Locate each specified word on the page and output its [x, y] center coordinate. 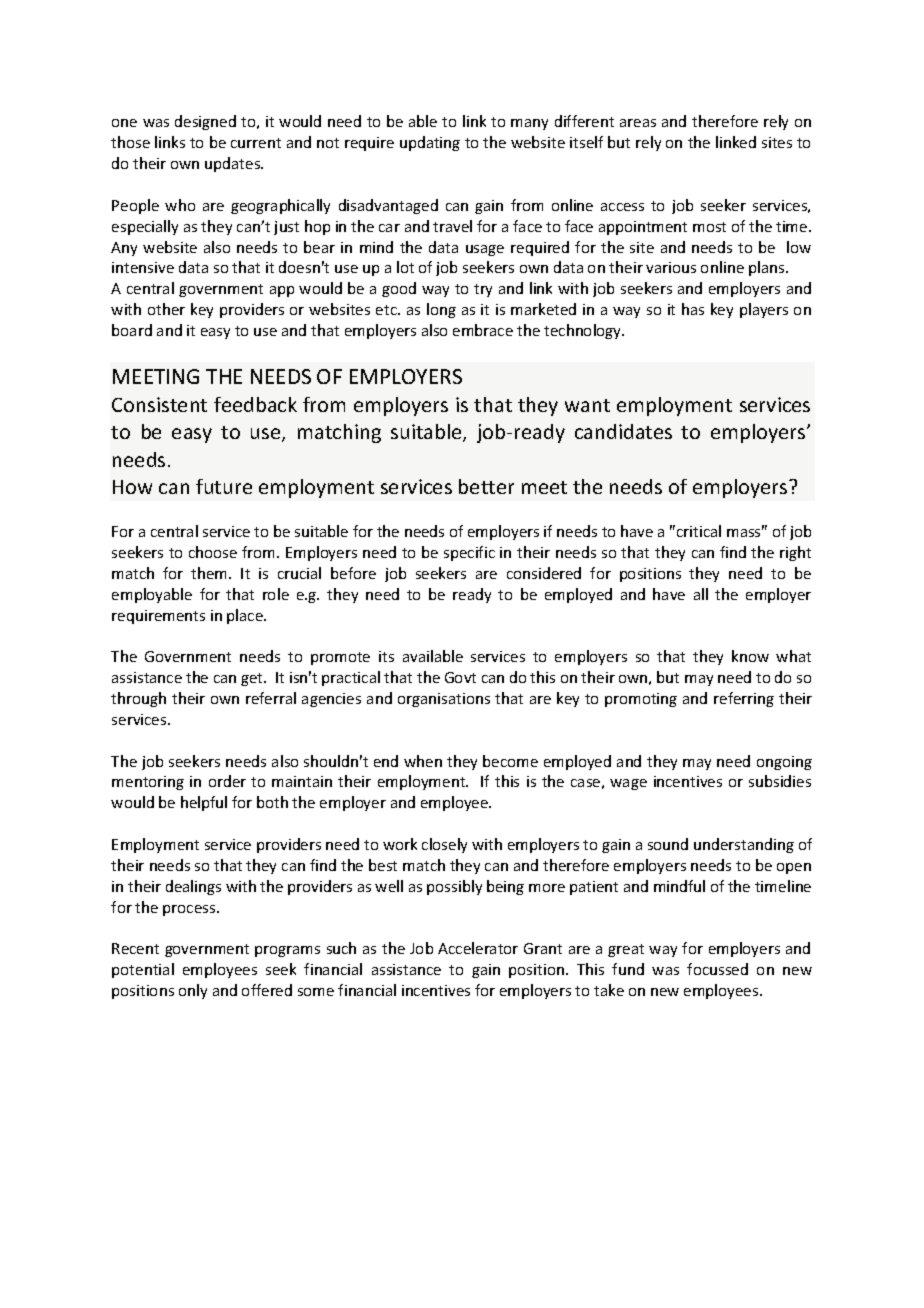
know [750, 656]
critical [699, 531]
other [166, 309]
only [193, 991]
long [441, 310]
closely [444, 845]
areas [638, 123]
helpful [204, 803]
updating [430, 143]
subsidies [780, 781]
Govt [460, 677]
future [224, 486]
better [486, 486]
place [246, 616]
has [693, 309]
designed [205, 122]
